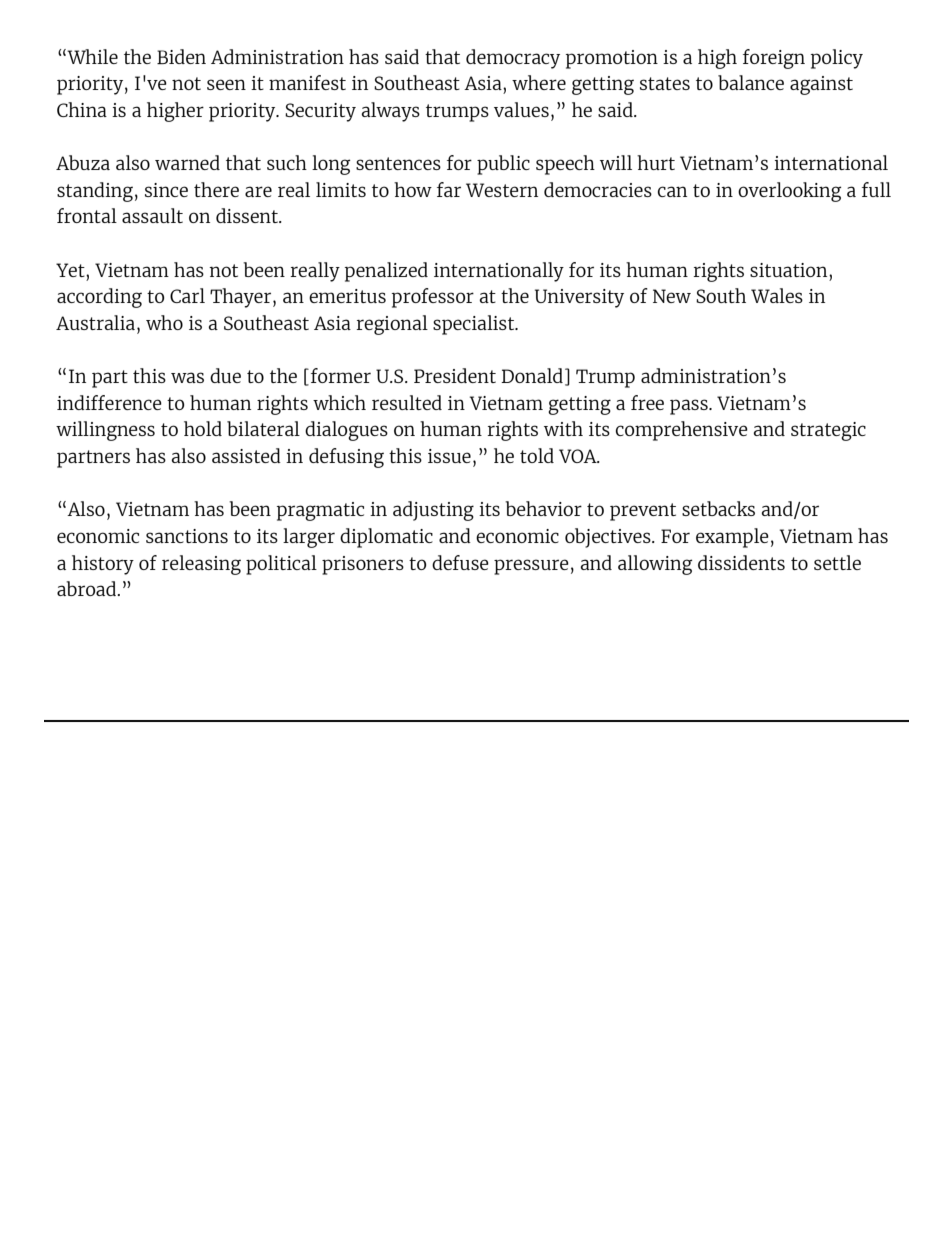  What do you see at coordinates (513, 59) in the image?
I see `democracy` at bounding box center [513, 59].
